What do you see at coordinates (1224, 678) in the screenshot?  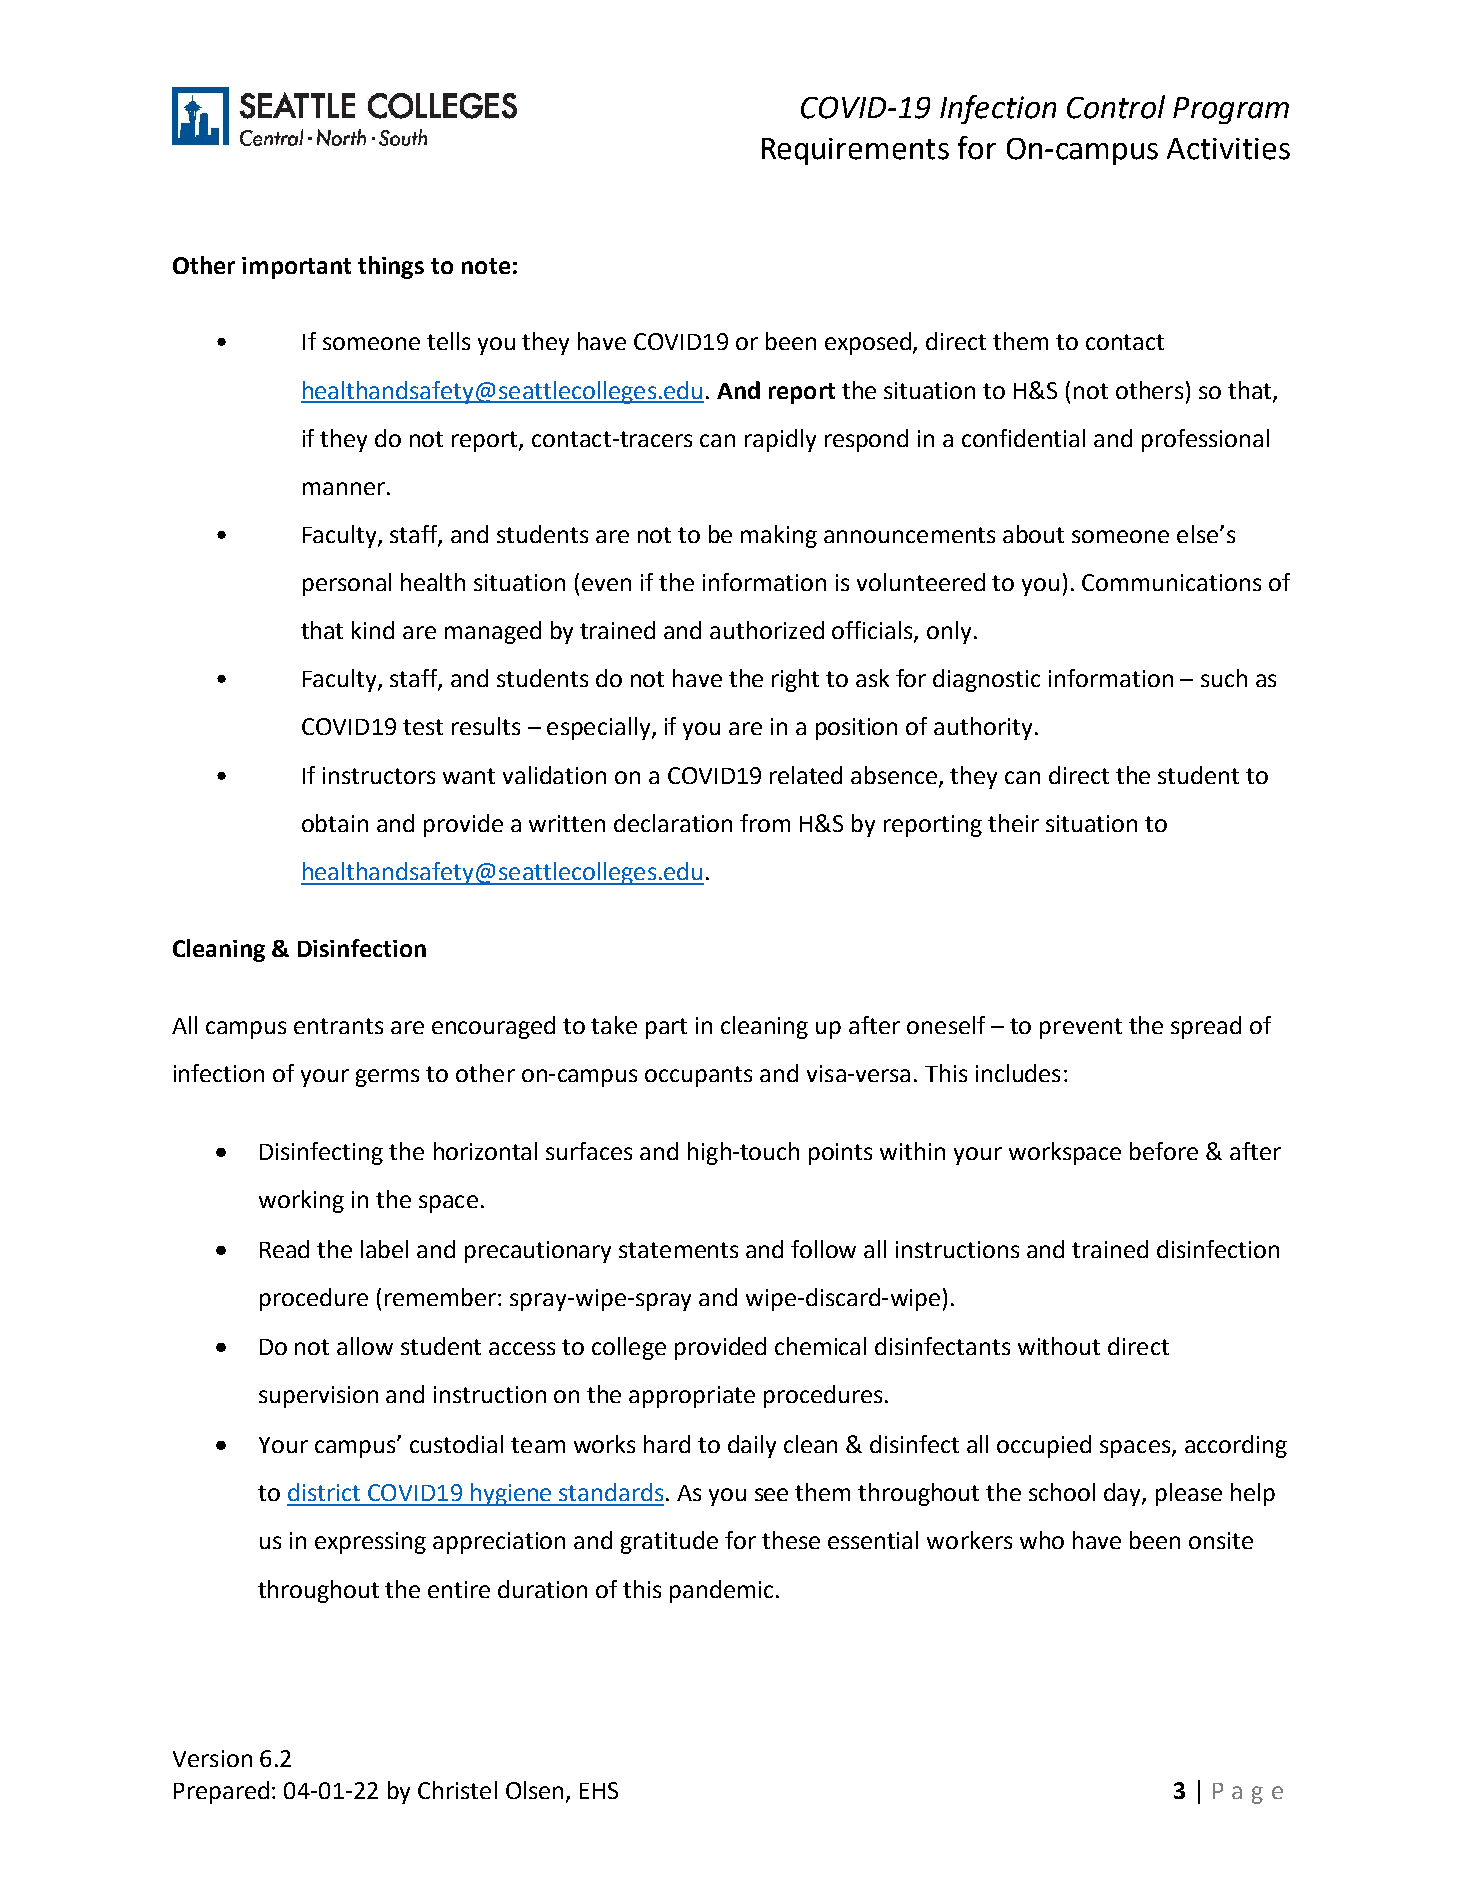 I see `such` at bounding box center [1224, 678].
